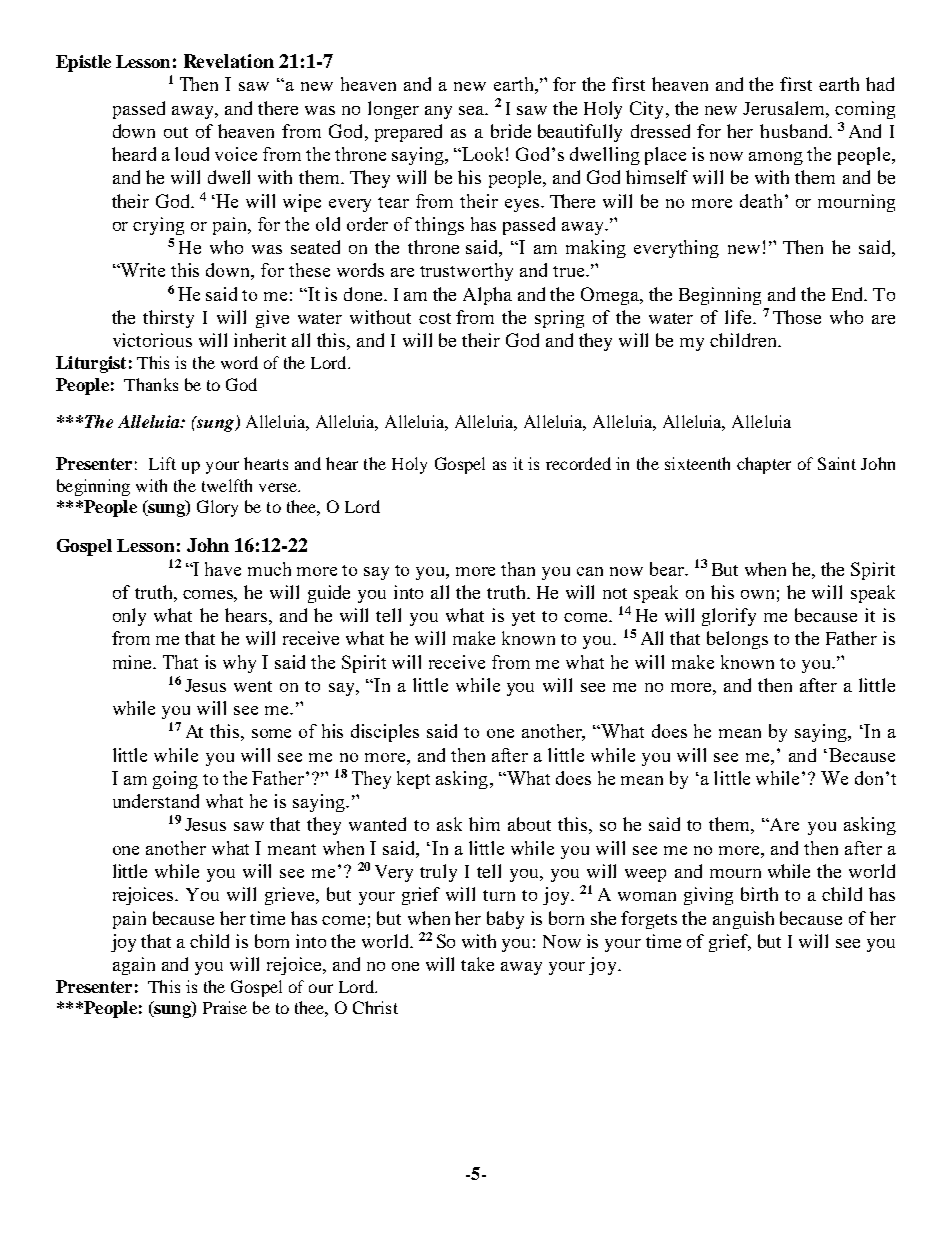  I want to click on Revelation, so click(229, 61).
